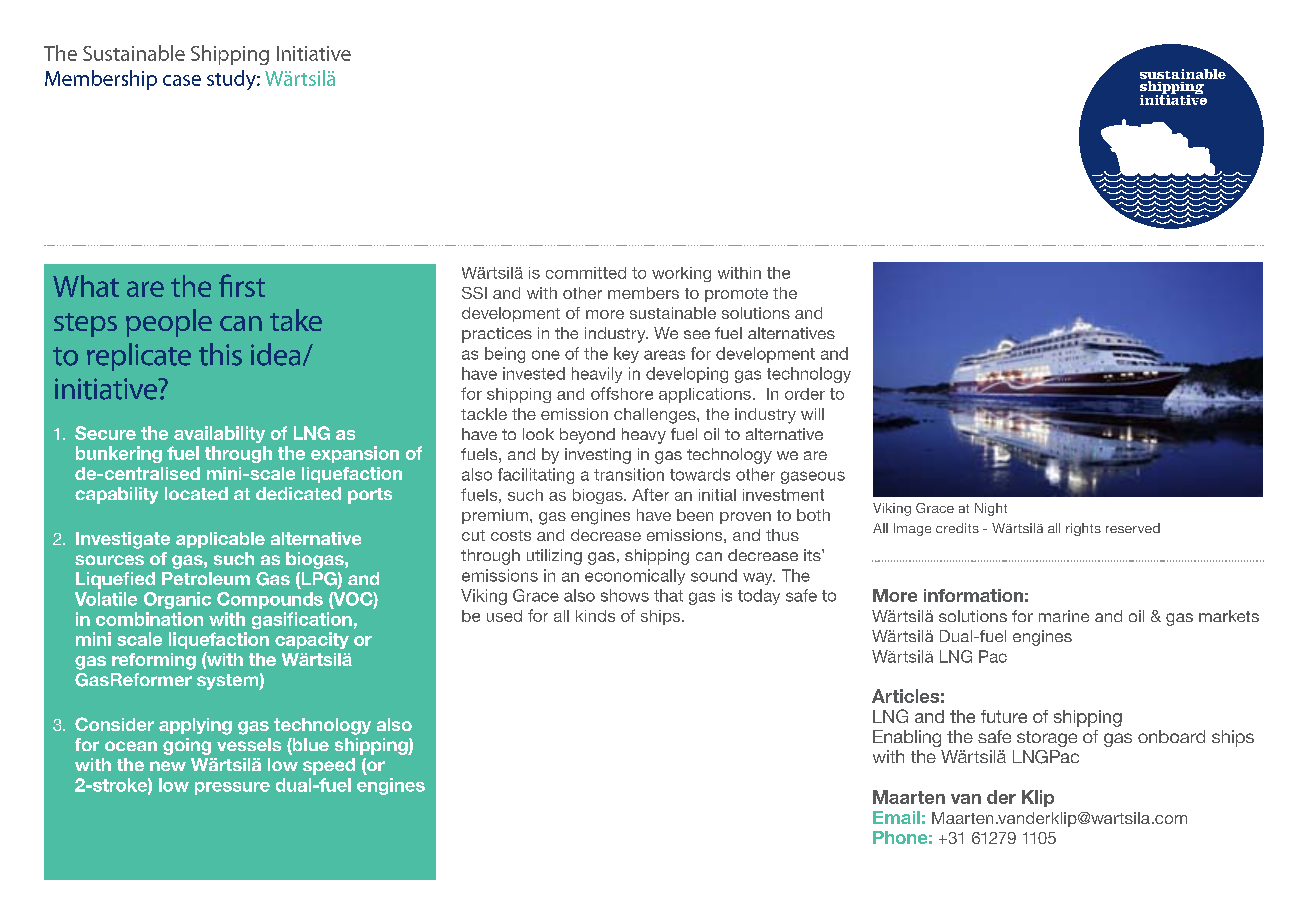 Image resolution: width=1308 pixels, height=924 pixels. What do you see at coordinates (242, 285) in the image?
I see `first` at bounding box center [242, 285].
